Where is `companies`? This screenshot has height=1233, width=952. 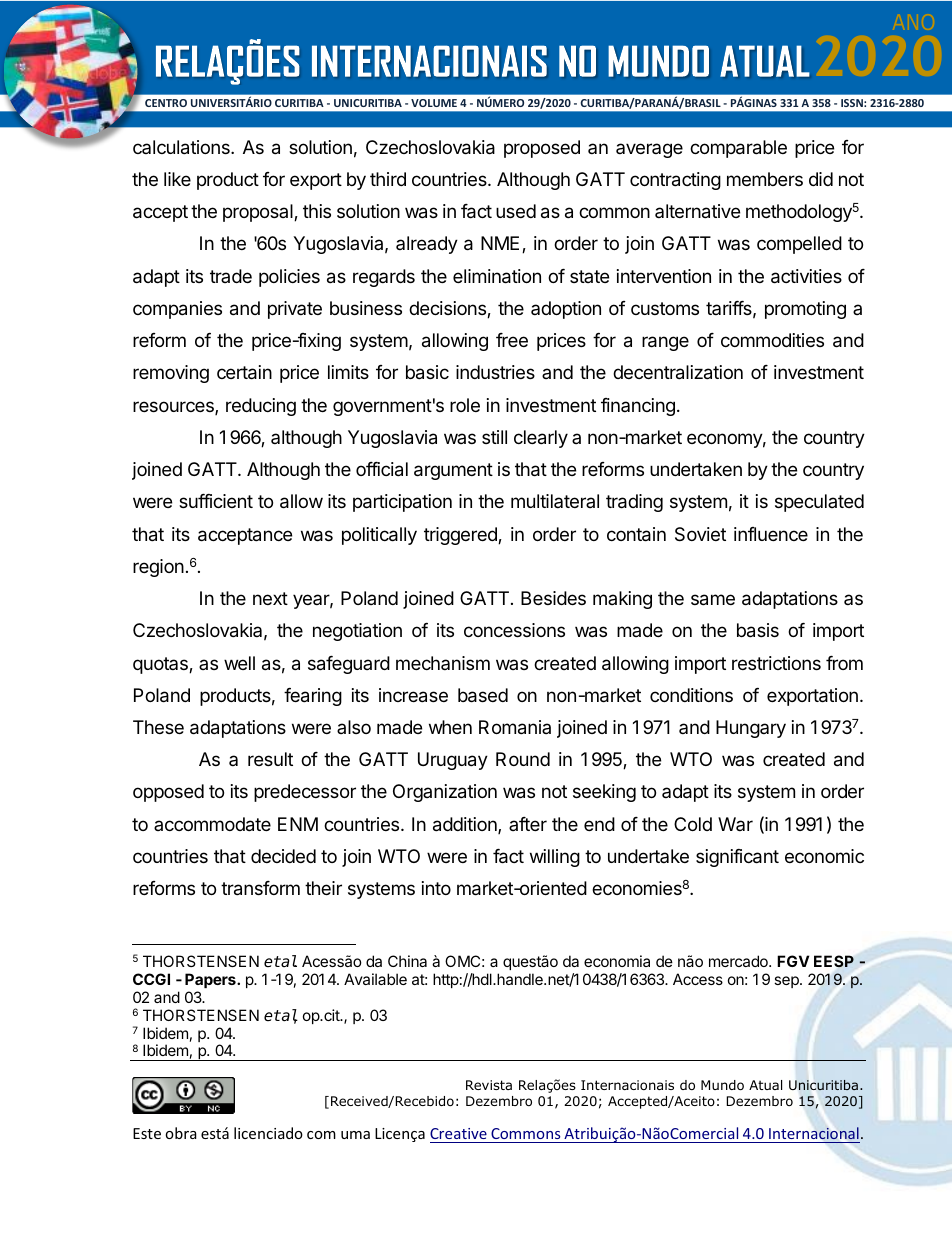
companies is located at coordinates (177, 310).
